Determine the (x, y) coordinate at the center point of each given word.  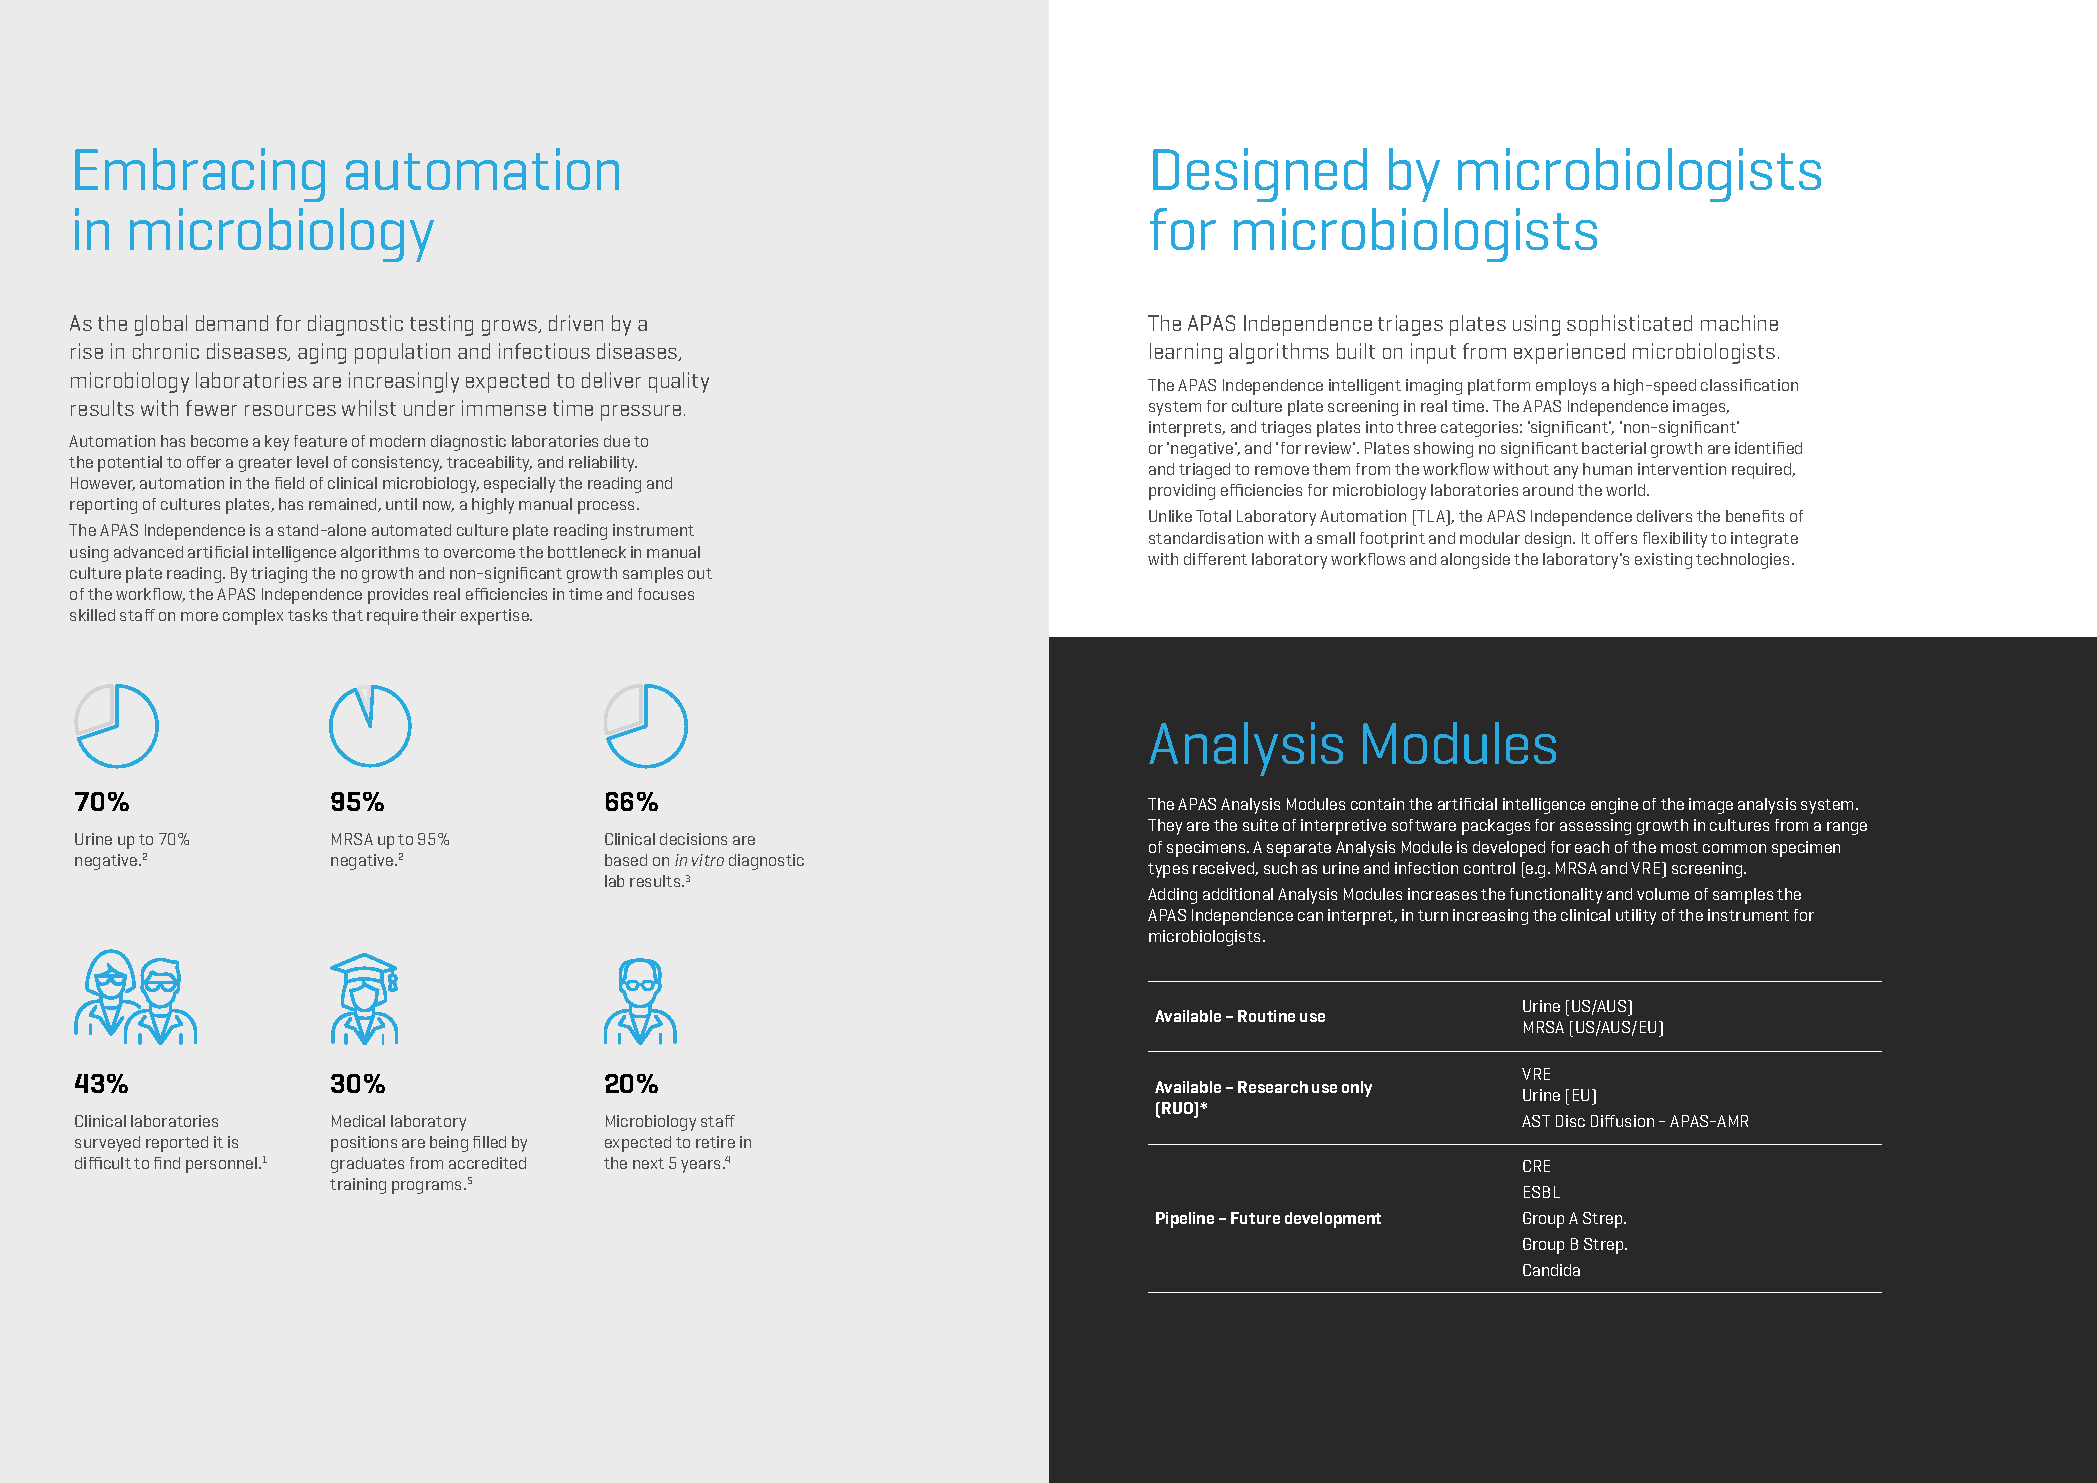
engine (1614, 806)
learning (1186, 353)
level (312, 462)
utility (1636, 917)
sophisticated (1629, 325)
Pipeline (1185, 1220)
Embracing (200, 175)
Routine (1266, 1016)
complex (253, 617)
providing (1182, 492)
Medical (358, 1121)
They (1165, 827)
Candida (1551, 1270)
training (358, 1186)
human (1607, 469)
